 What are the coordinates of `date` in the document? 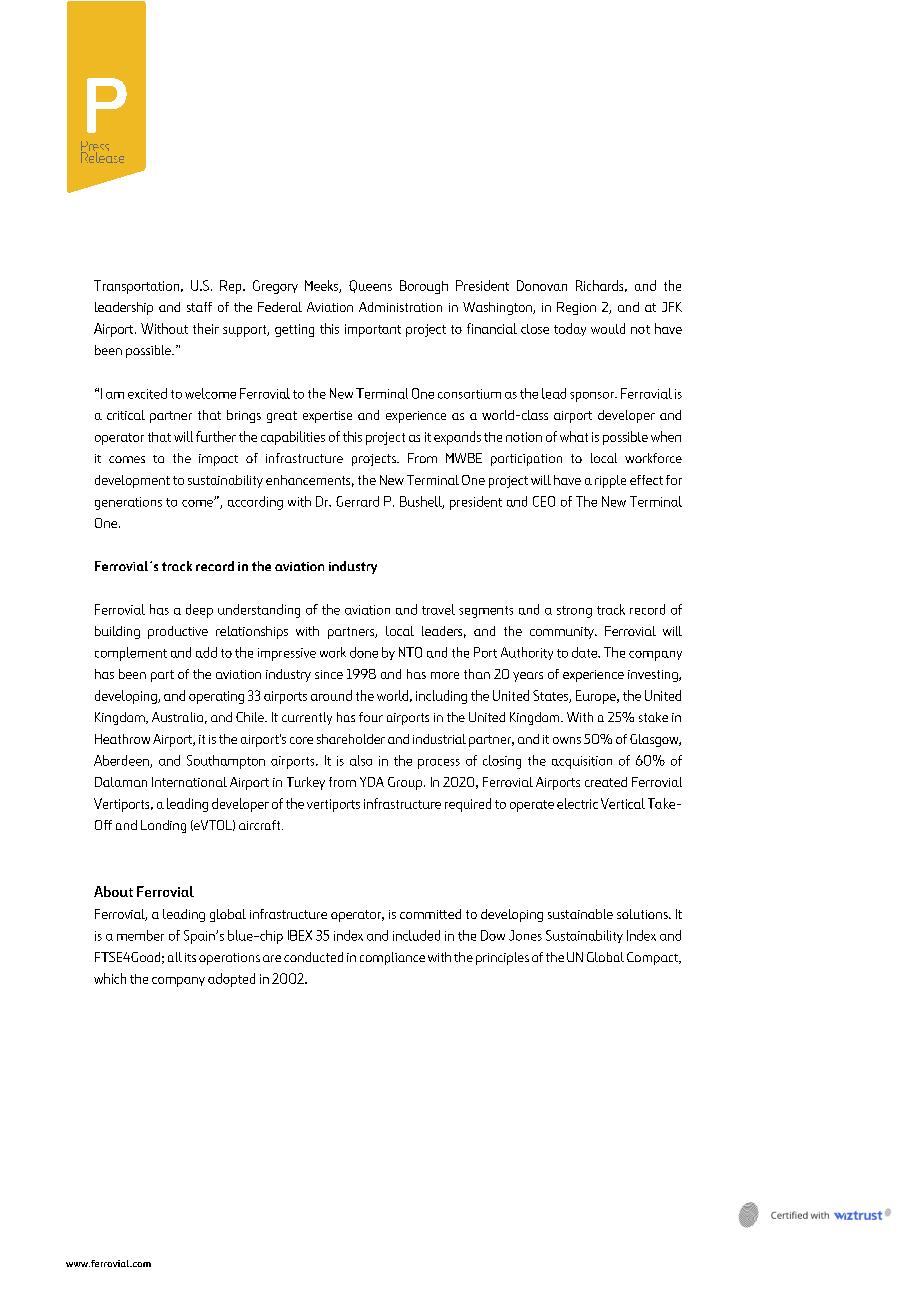 It's located at (585, 652).
